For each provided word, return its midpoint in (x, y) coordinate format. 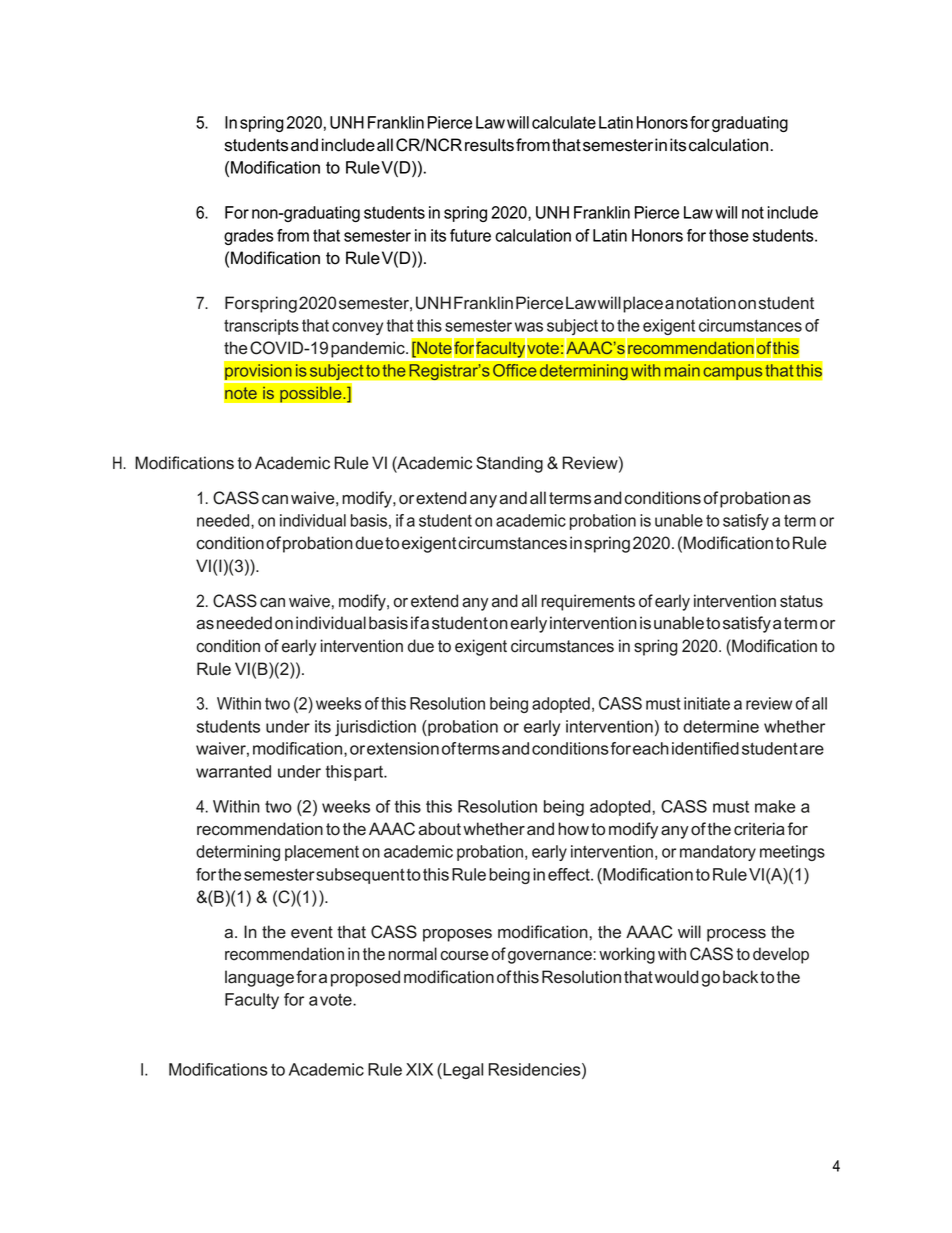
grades (249, 237)
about (439, 829)
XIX (419, 1069)
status (801, 601)
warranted (233, 771)
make (775, 806)
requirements (588, 602)
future (470, 235)
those (729, 235)
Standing (509, 464)
